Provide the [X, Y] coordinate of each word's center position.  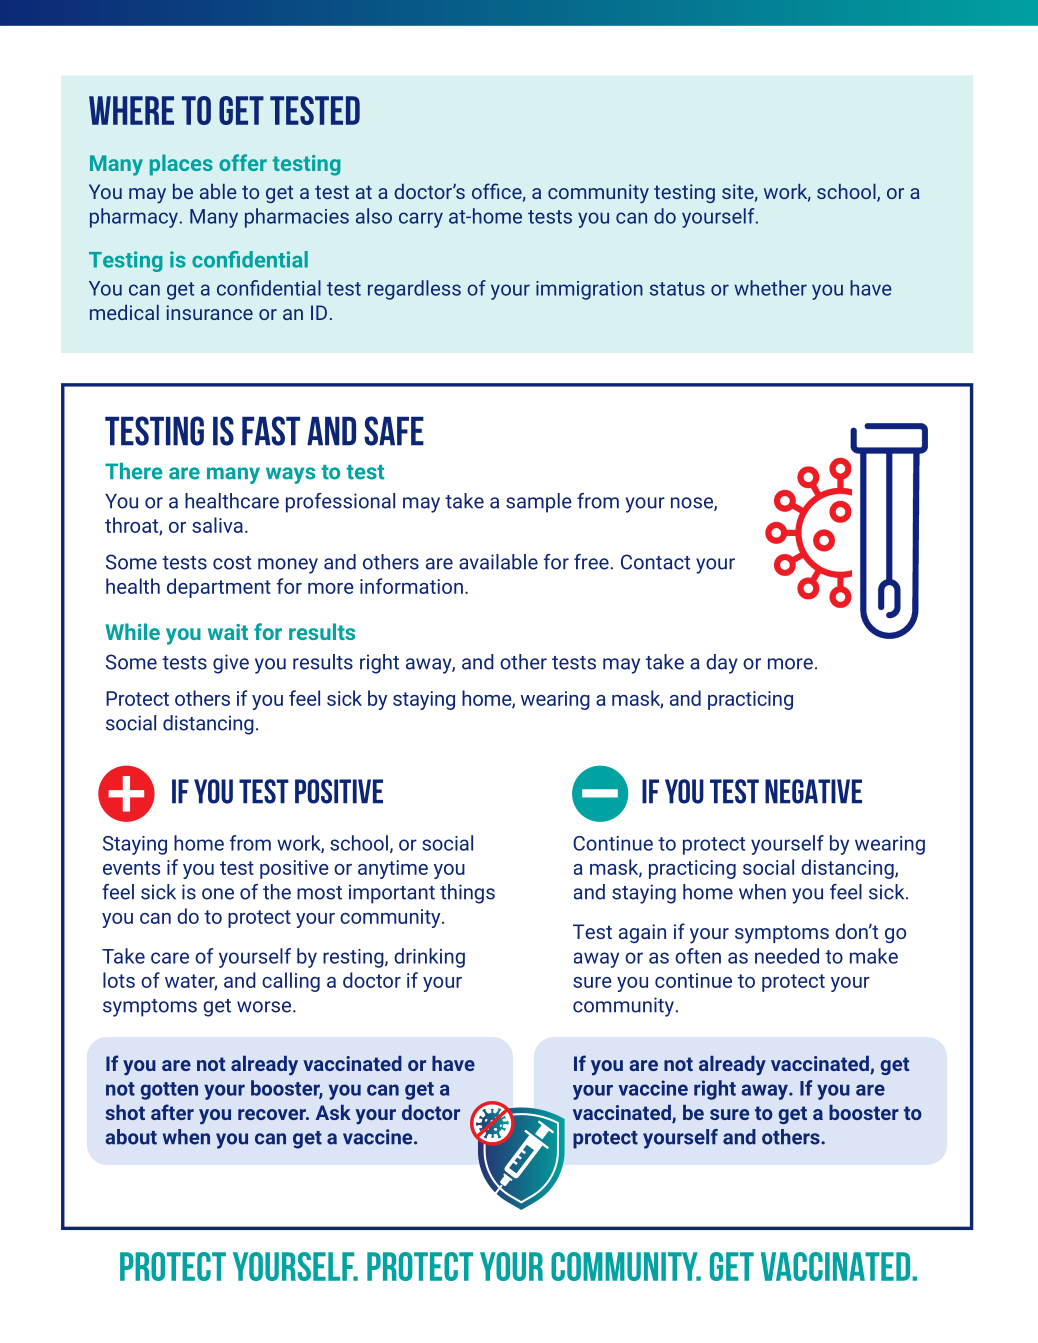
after [172, 1112]
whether [770, 288]
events [131, 868]
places [181, 165]
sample [539, 503]
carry [421, 220]
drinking [429, 958]
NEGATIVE [813, 791]
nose [693, 504]
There [134, 471]
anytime [393, 869]
